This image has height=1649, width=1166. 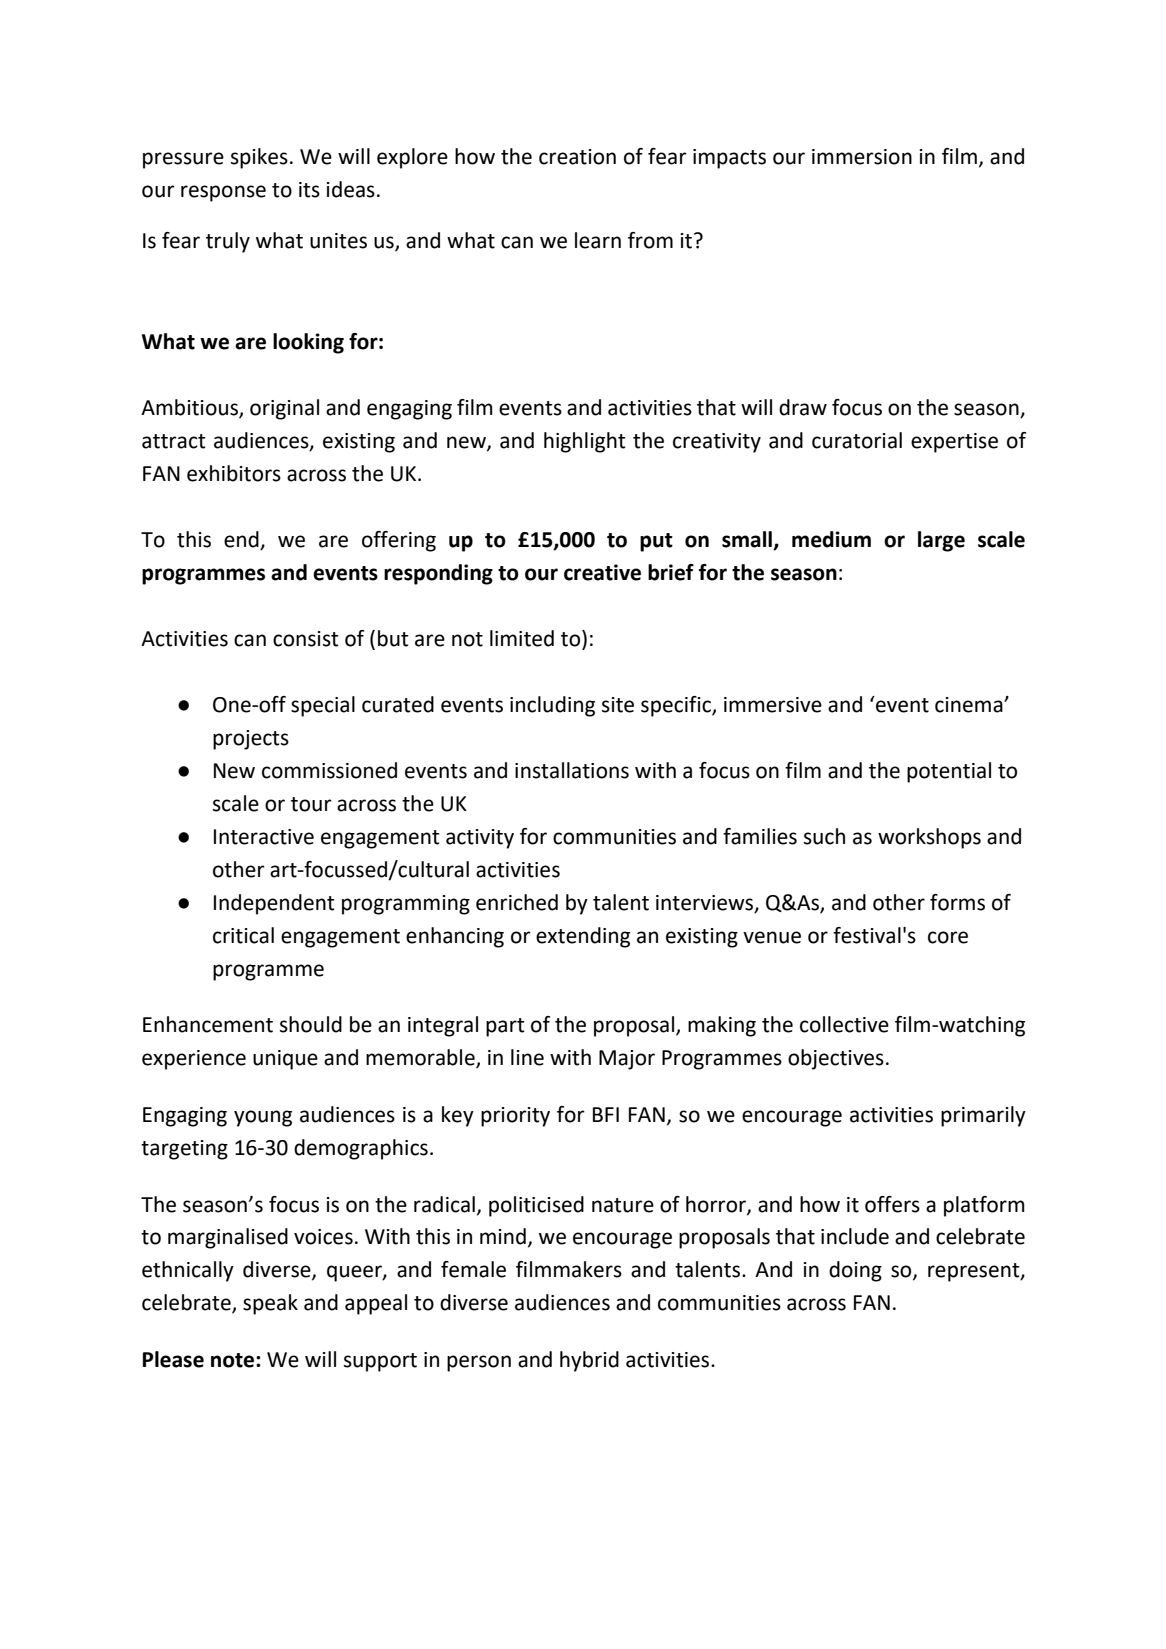 I want to click on immersion, so click(x=862, y=157).
